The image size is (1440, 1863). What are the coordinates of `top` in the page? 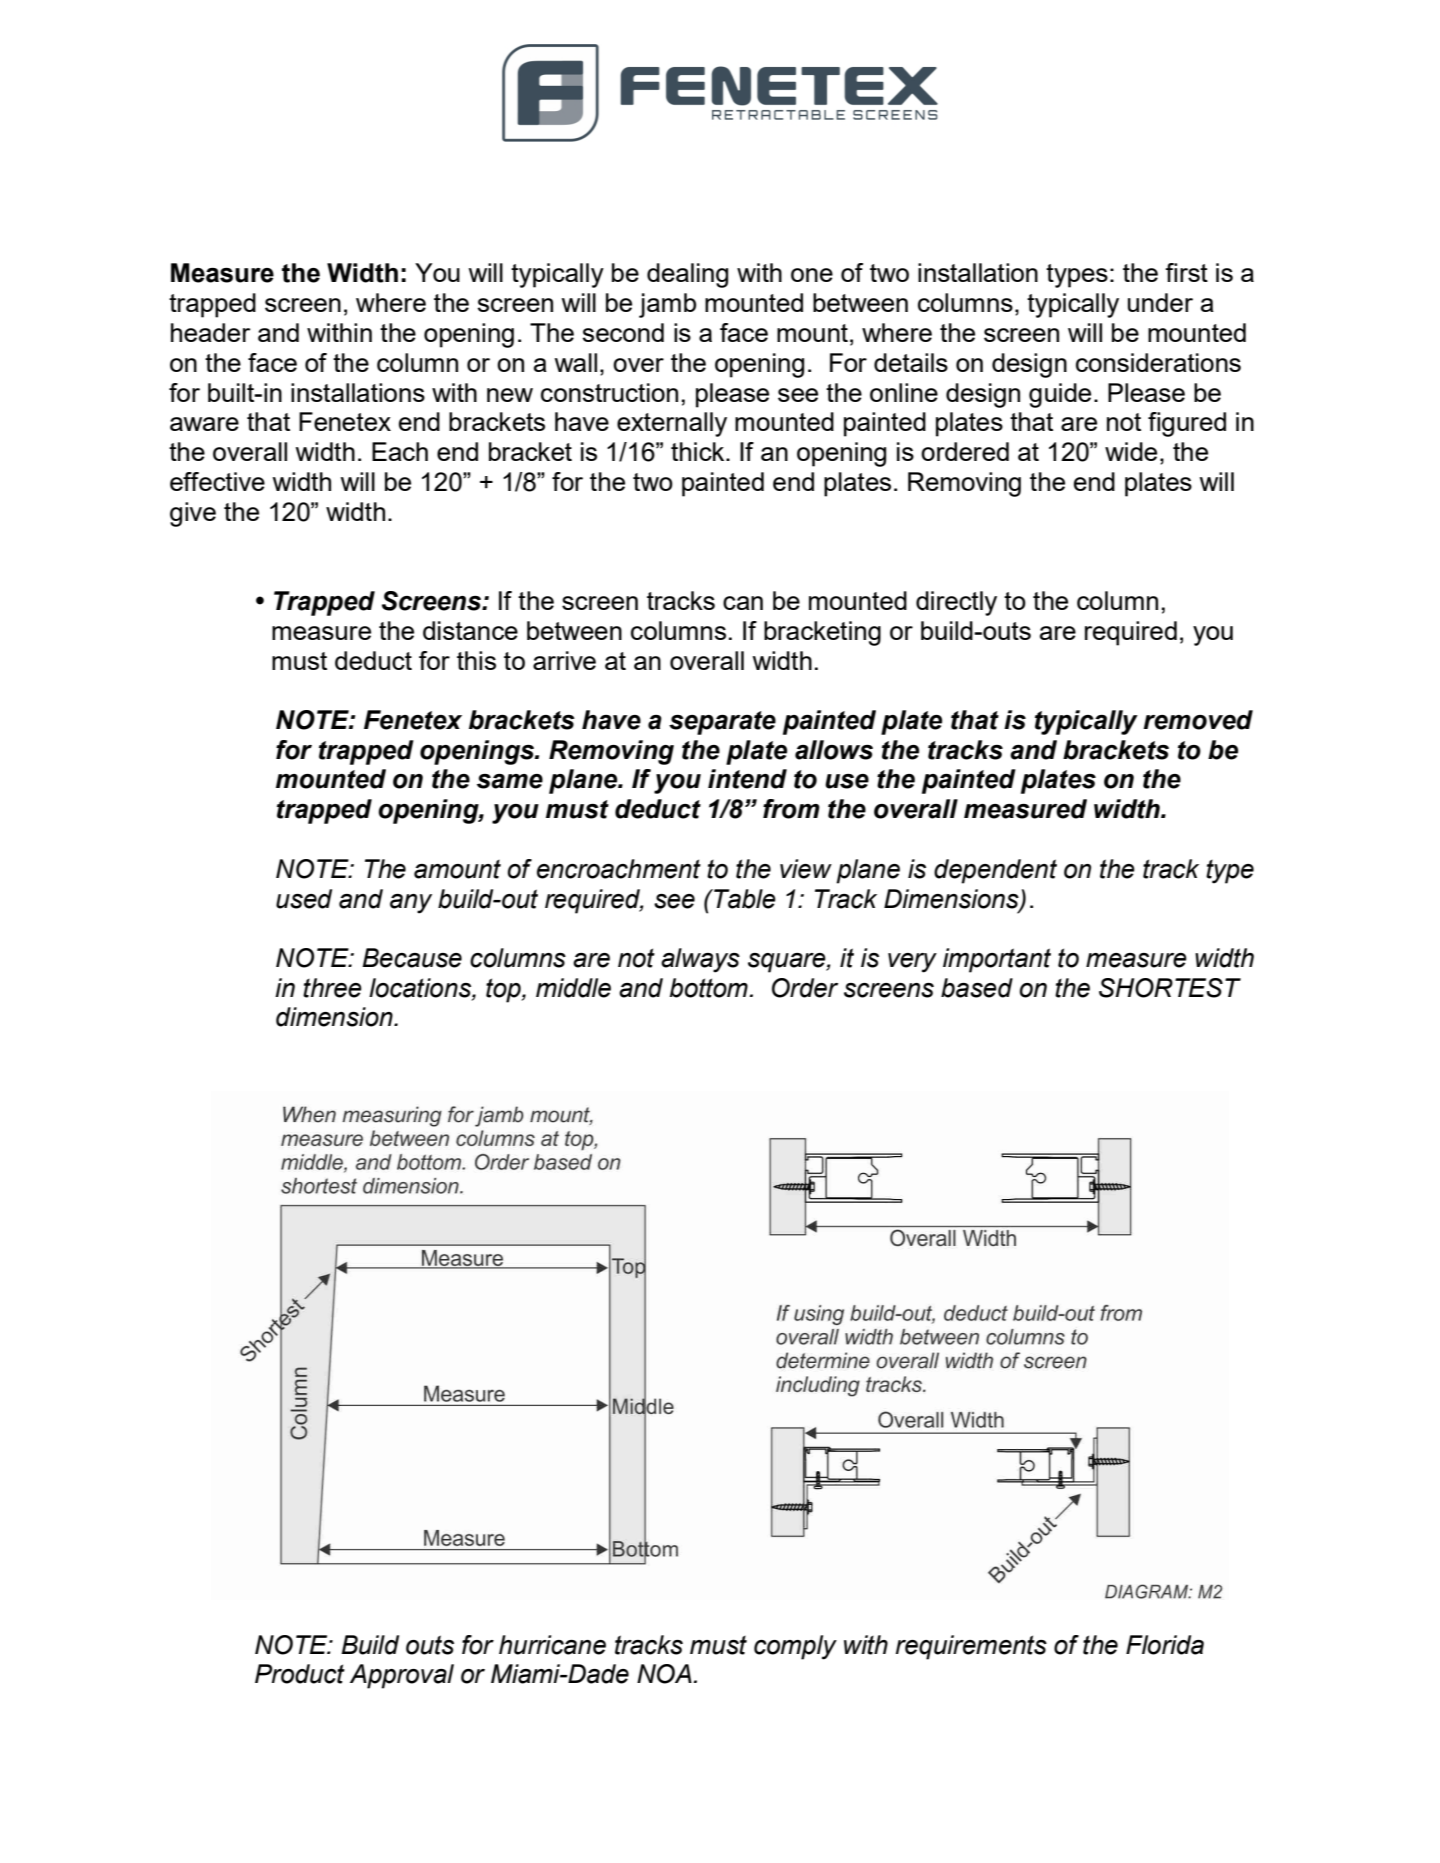 It's located at (504, 990).
